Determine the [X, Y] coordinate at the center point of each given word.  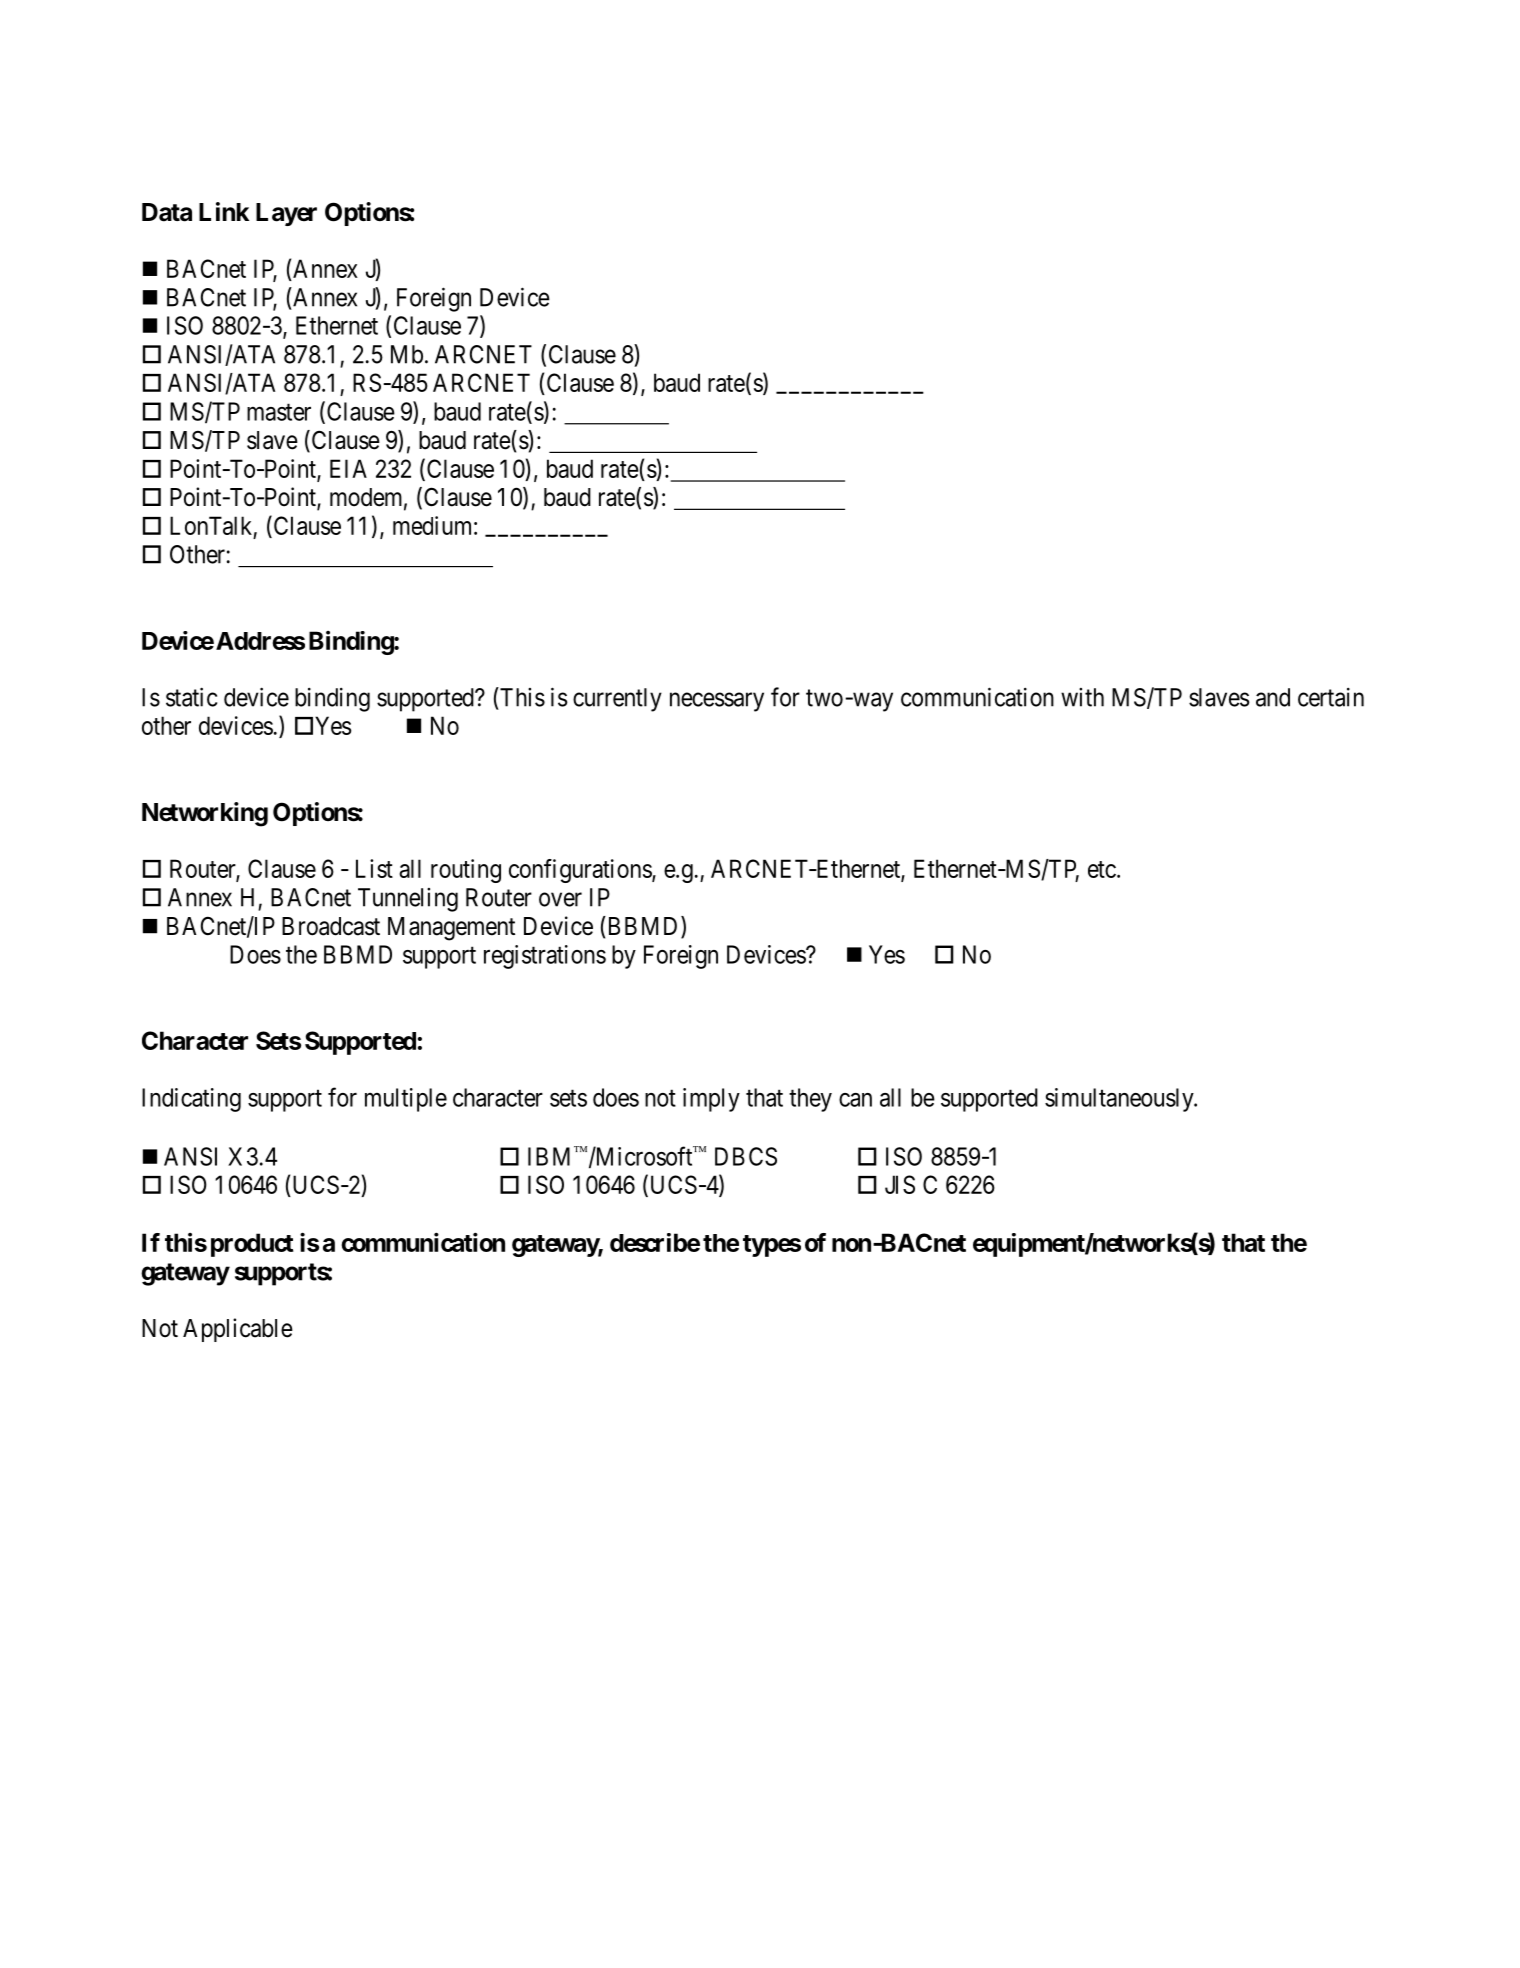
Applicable [238, 1330]
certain [1331, 697]
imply [711, 1100]
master [279, 412]
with [1082, 697]
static [191, 697]
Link [224, 211]
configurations [581, 871]
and [1273, 697]
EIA [348, 468]
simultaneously [1120, 1100]
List [374, 868]
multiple [406, 1100]
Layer [286, 214]
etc [1102, 869]
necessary [717, 702]
